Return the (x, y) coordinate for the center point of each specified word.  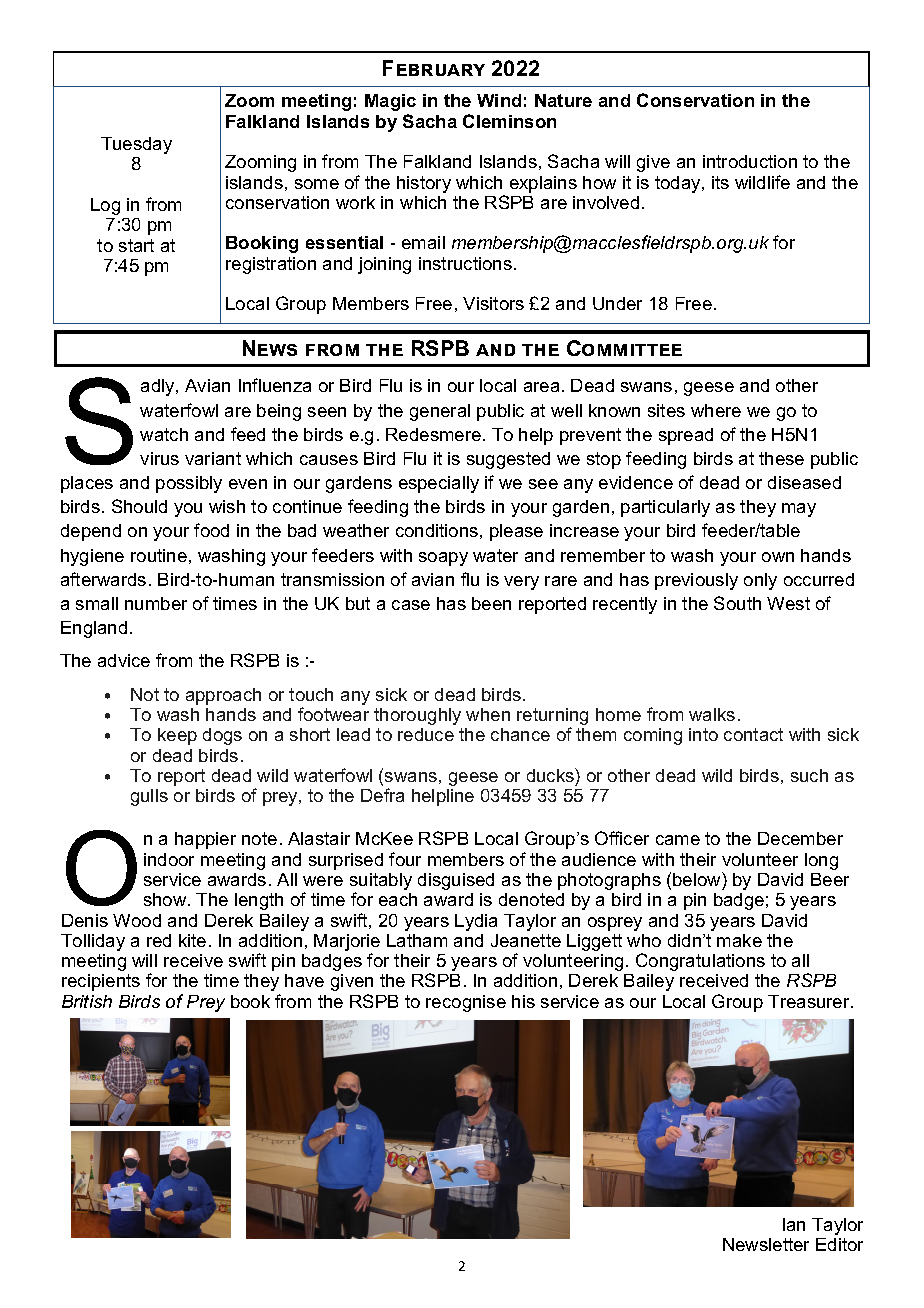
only (760, 581)
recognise (466, 1003)
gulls (149, 797)
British (87, 1001)
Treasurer (810, 1001)
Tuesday (136, 145)
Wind (499, 100)
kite (192, 940)
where (716, 410)
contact (753, 734)
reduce (426, 734)
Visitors (493, 303)
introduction (750, 161)
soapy (443, 559)
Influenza (275, 385)
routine (159, 555)
